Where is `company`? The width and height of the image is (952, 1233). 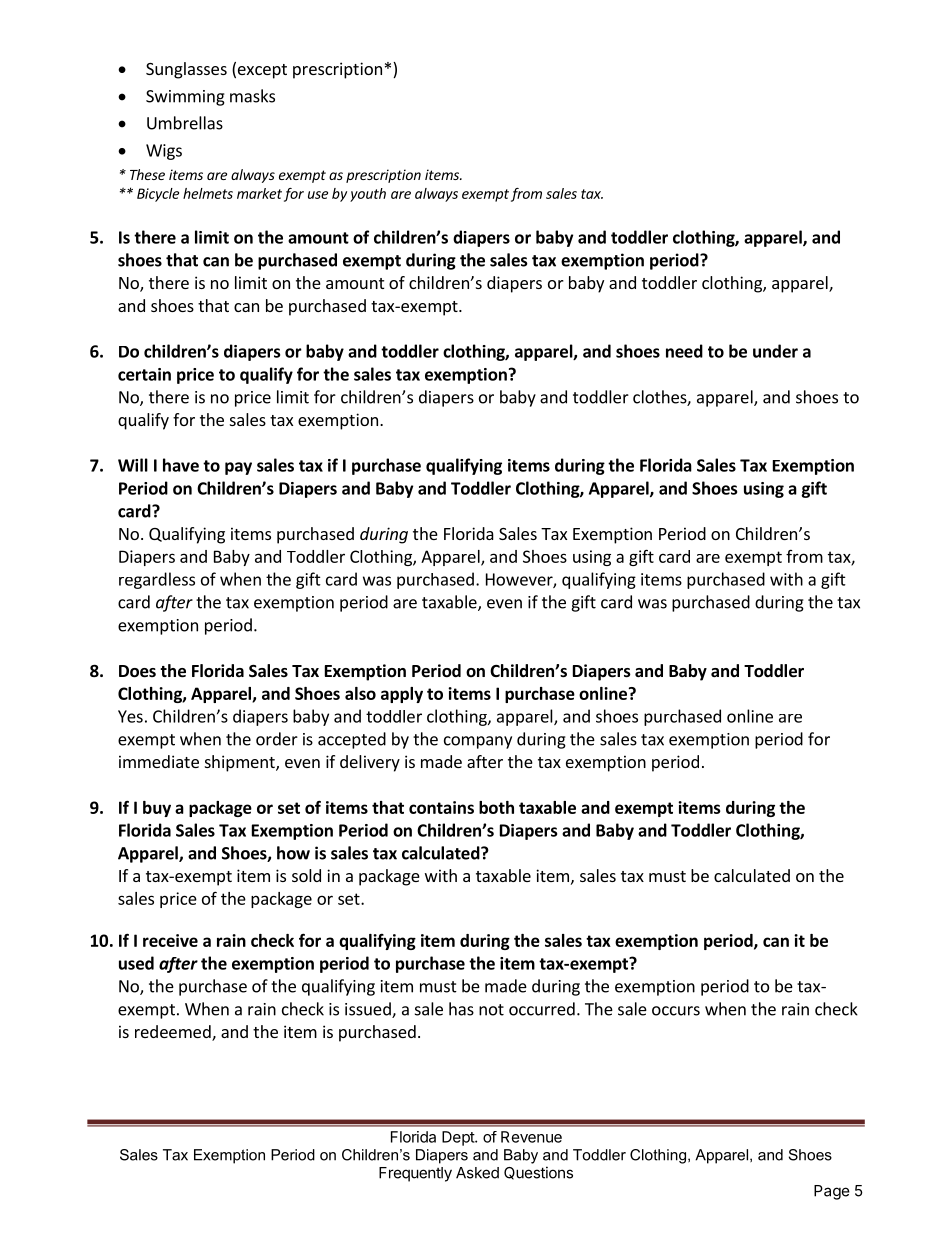 company is located at coordinates (478, 742).
